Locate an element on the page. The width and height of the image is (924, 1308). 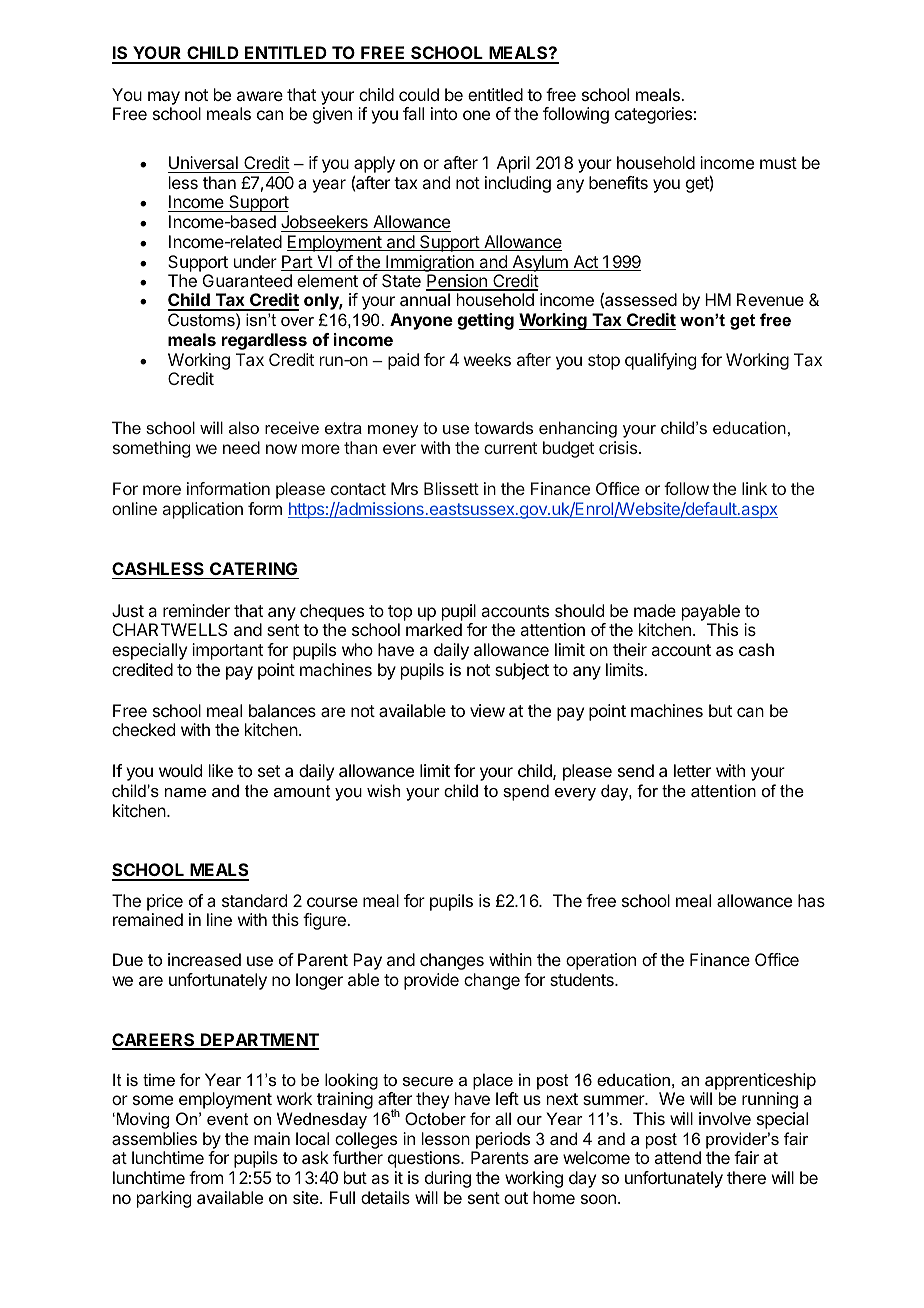
Guaranteed is located at coordinates (247, 280).
